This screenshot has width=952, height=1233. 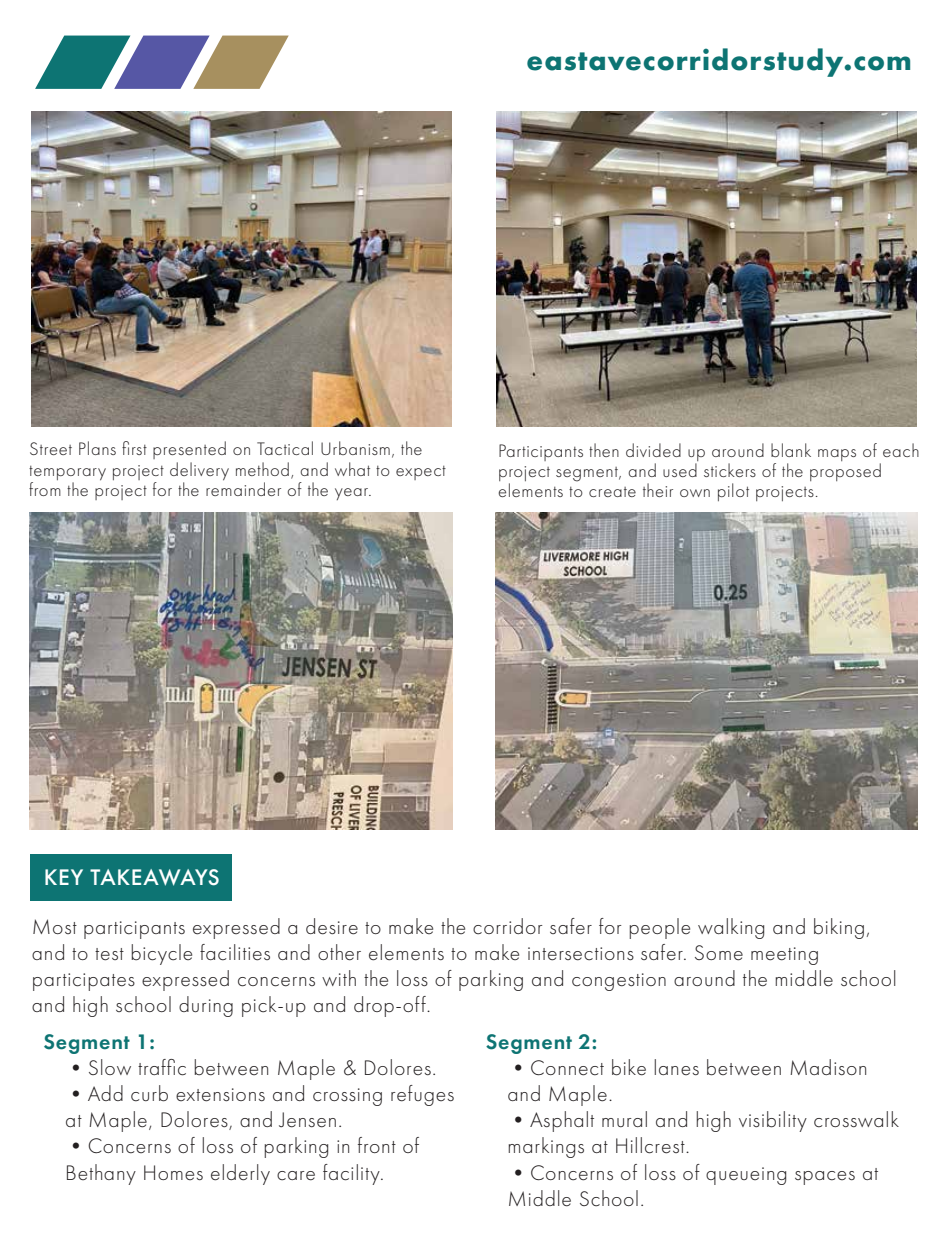 What do you see at coordinates (733, 492) in the screenshot?
I see `pilot` at bounding box center [733, 492].
